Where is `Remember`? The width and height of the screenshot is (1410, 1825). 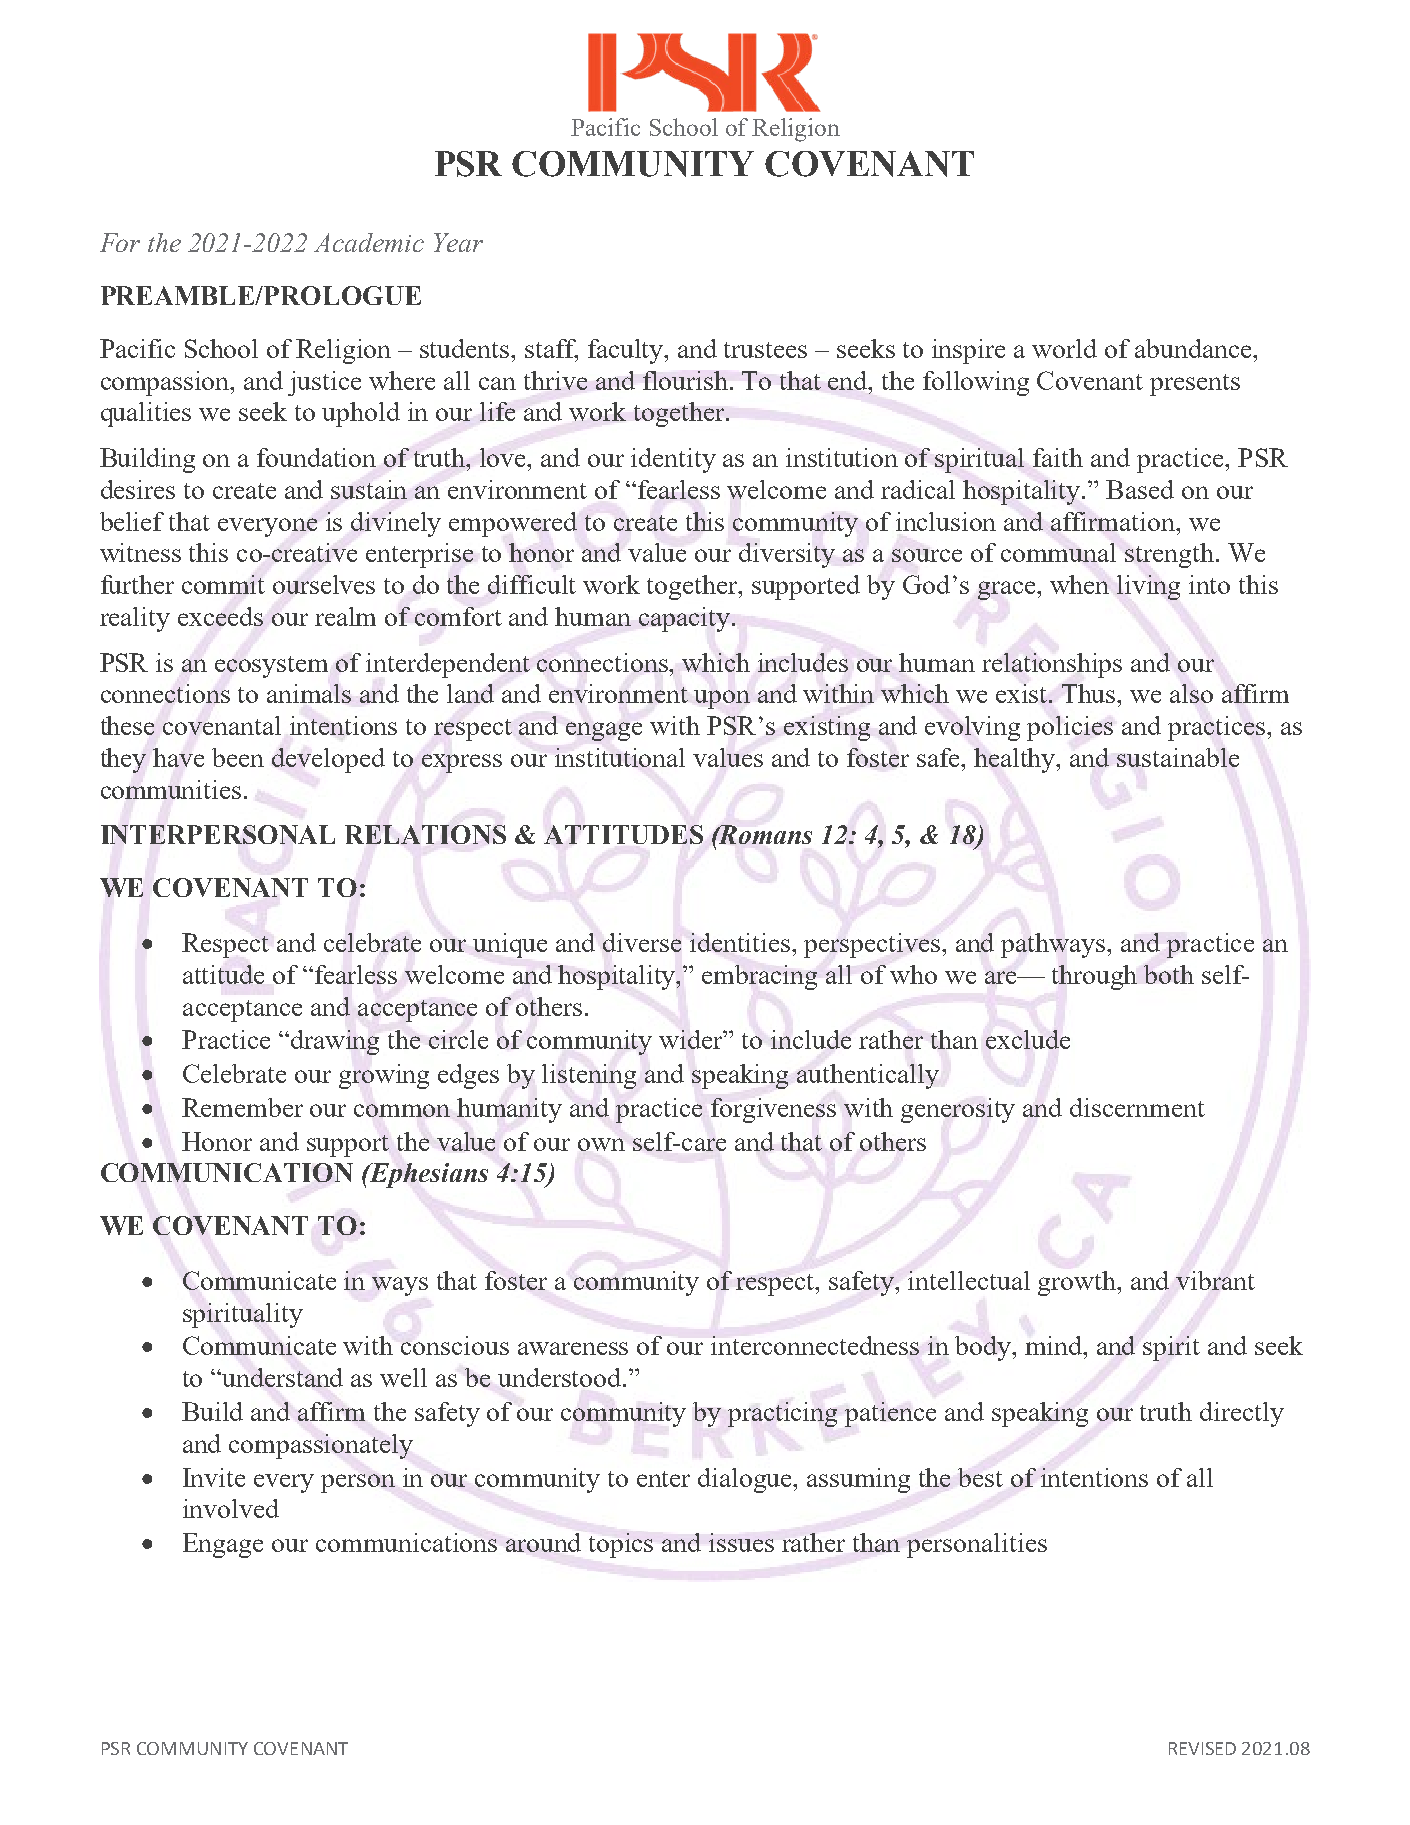
Remember is located at coordinates (242, 1107).
